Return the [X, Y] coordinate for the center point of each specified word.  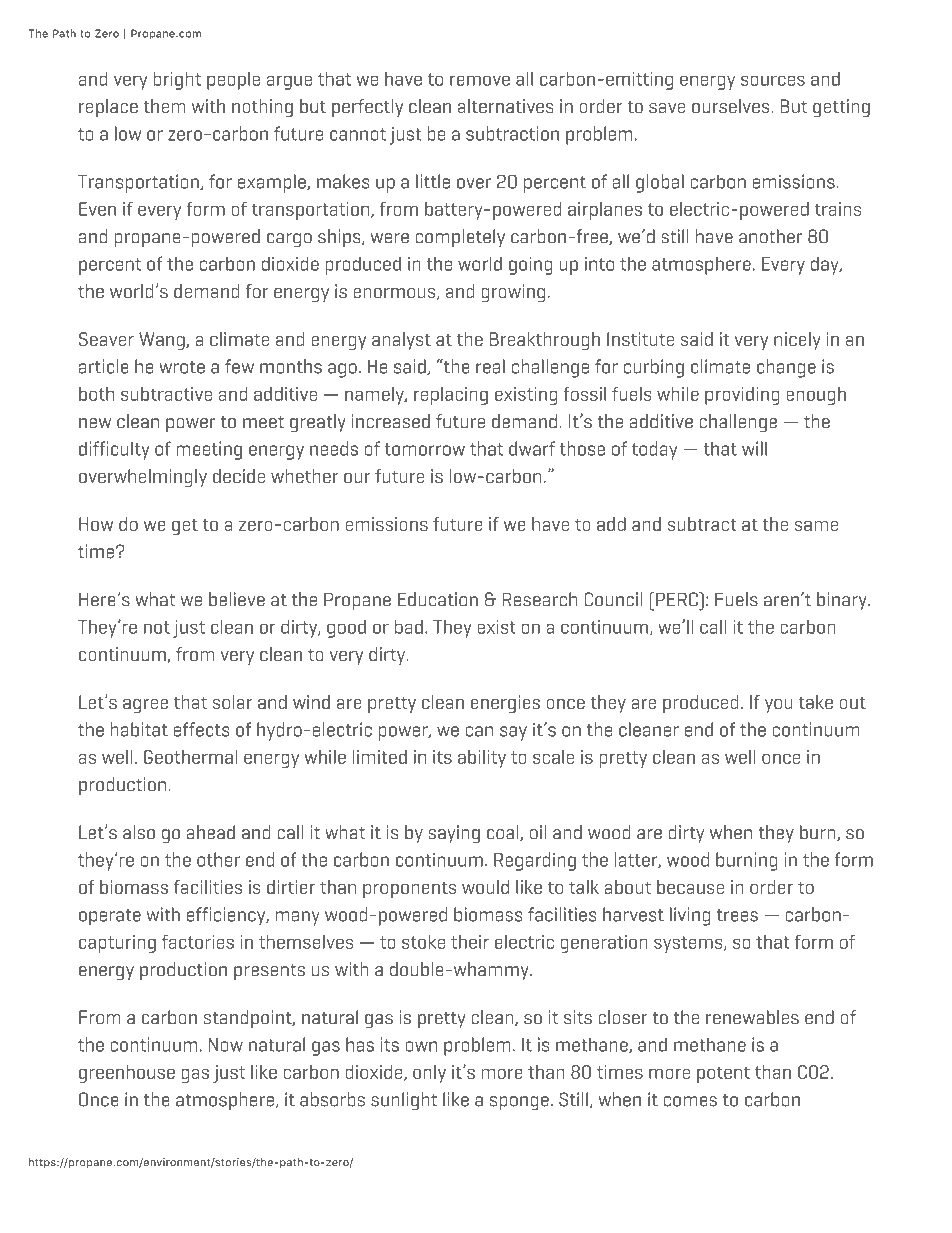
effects [202, 729]
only [429, 1074]
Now [226, 1045]
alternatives [506, 106]
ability [482, 759]
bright [177, 80]
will [754, 448]
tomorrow [425, 449]
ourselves [732, 106]
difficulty [114, 450]
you [779, 706]
